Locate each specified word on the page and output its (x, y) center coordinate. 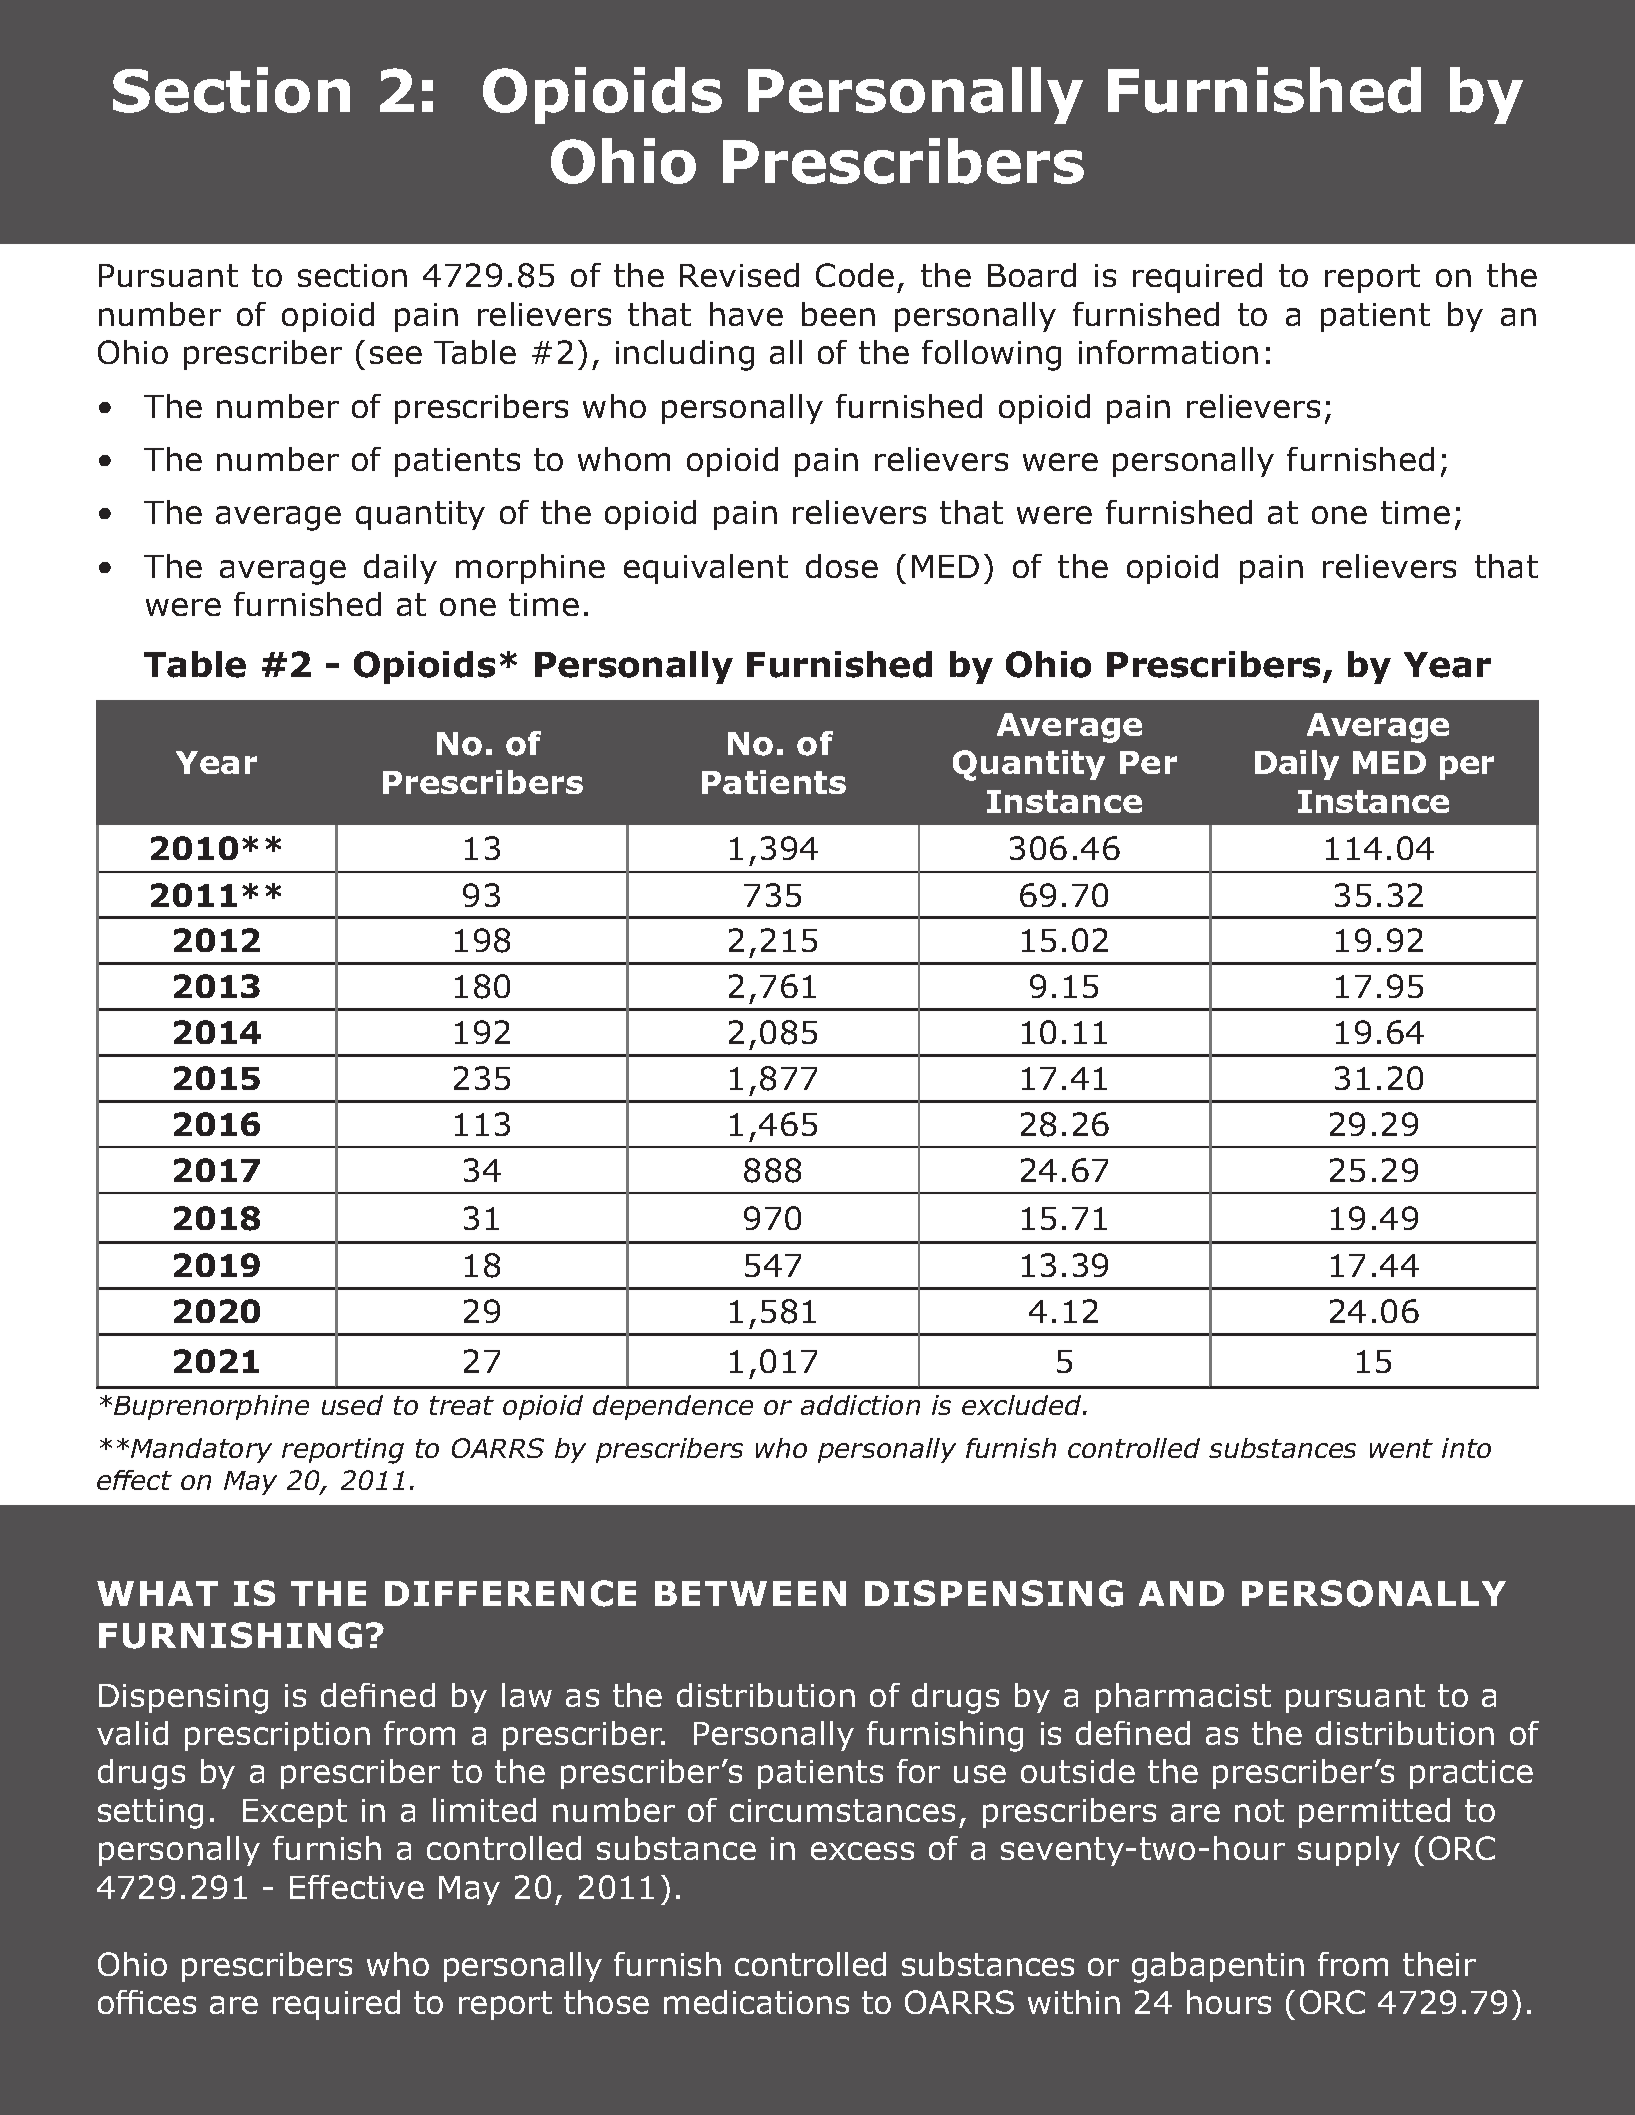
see (396, 355)
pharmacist (1183, 1698)
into (1466, 1448)
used (352, 1405)
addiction (860, 1405)
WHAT (157, 1593)
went (1401, 1448)
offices (147, 2002)
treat (462, 1405)
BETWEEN (750, 1593)
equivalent (706, 569)
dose (842, 566)
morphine (530, 569)
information (1168, 352)
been (838, 314)
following (991, 355)
